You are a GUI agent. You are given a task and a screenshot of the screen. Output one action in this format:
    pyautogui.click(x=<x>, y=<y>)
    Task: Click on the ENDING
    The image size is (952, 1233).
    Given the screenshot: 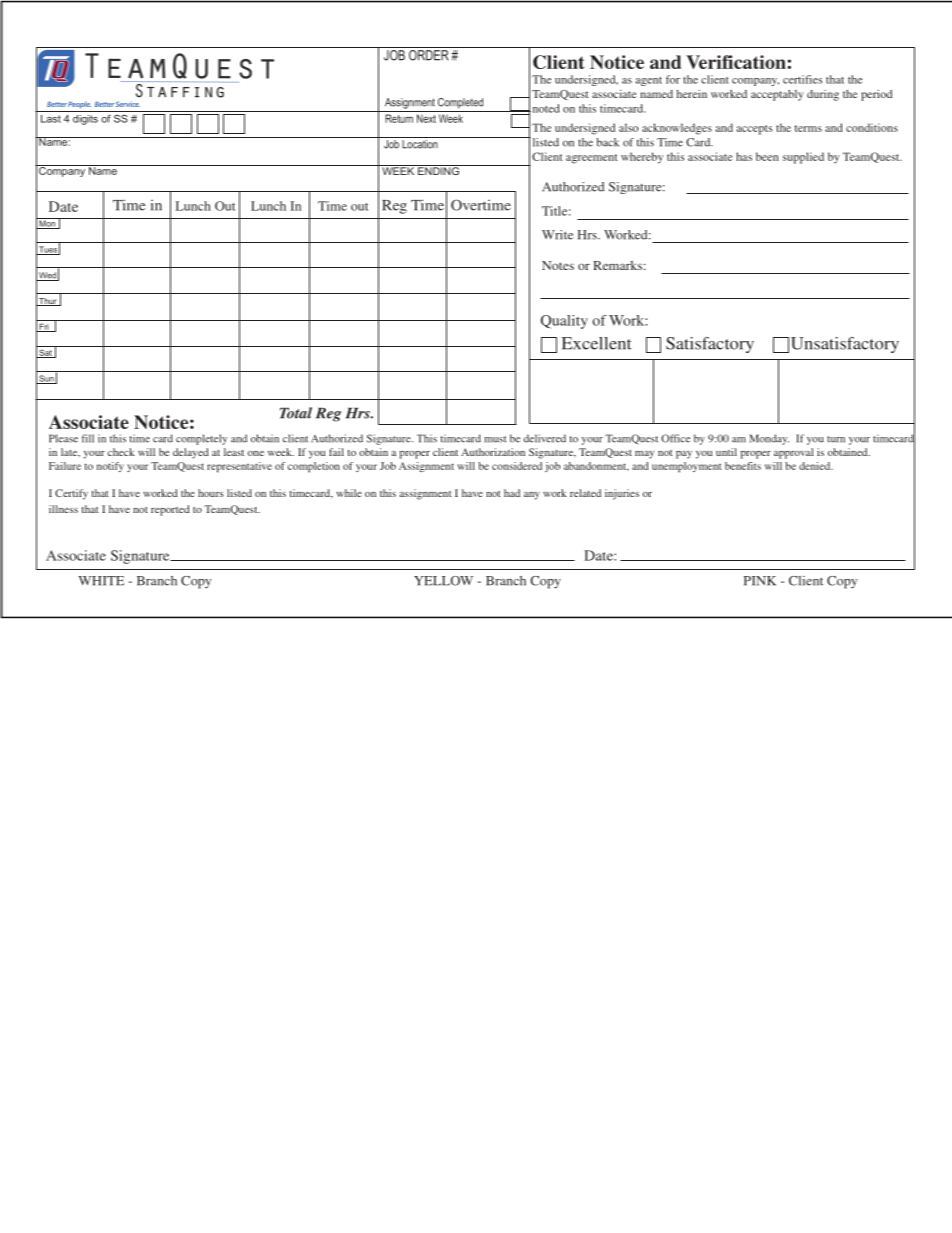 What is the action you would take?
    pyautogui.click(x=438, y=170)
